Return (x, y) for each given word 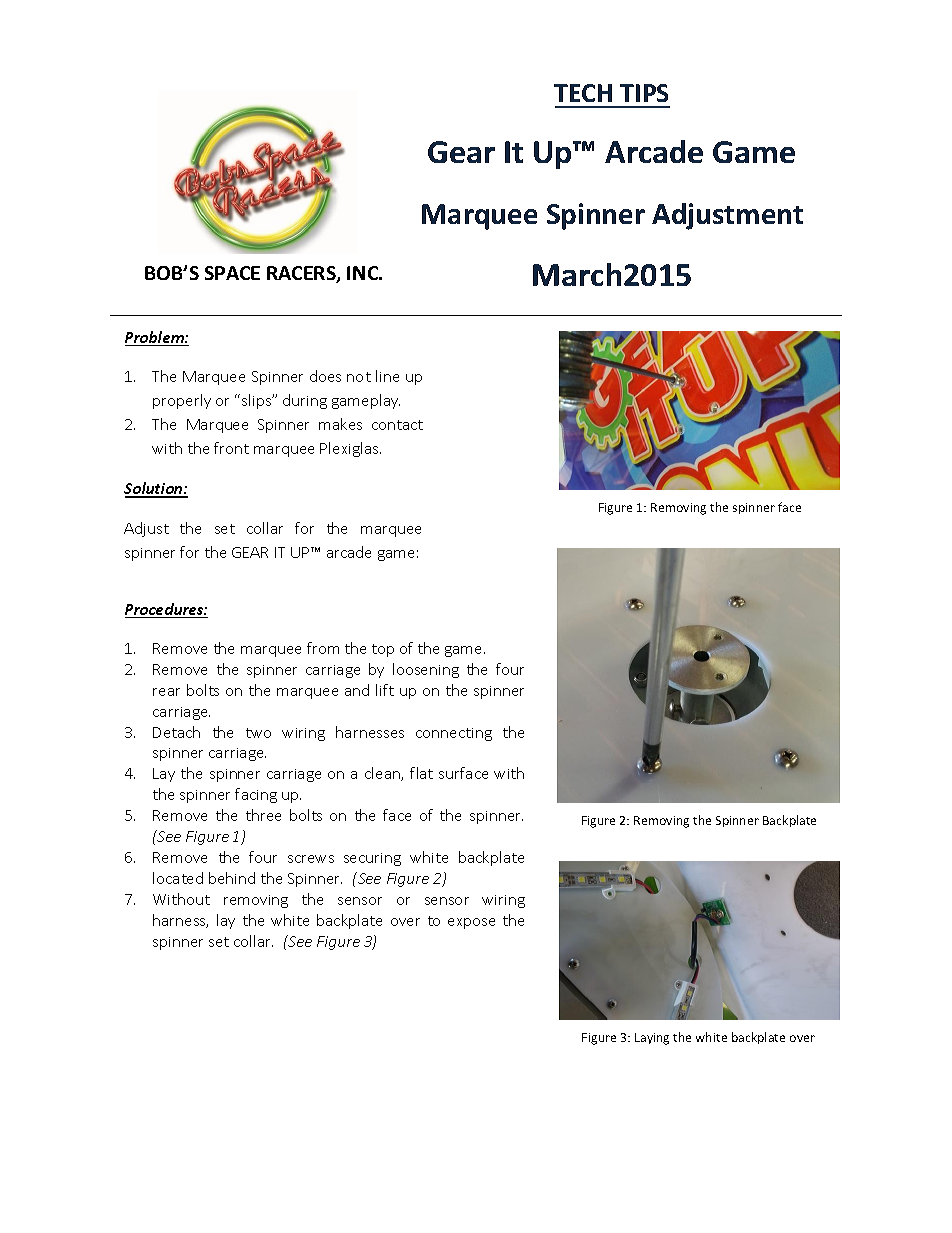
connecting (454, 734)
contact (397, 425)
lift (385, 690)
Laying (652, 1039)
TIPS (644, 93)
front (231, 448)
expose (471, 923)
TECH (583, 93)
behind (232, 878)
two (258, 733)
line (387, 376)
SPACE (232, 273)
